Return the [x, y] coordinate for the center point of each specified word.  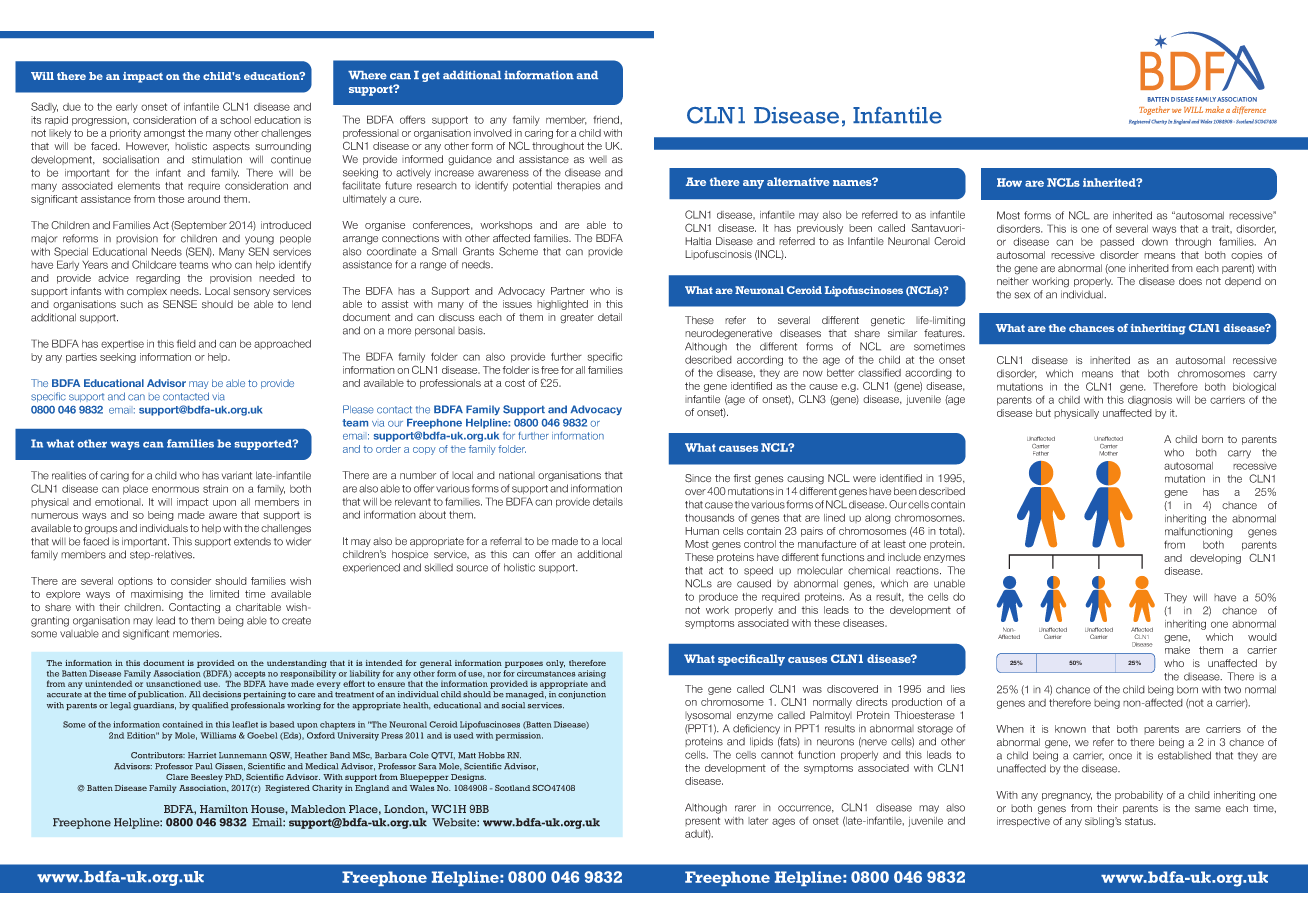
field [186, 344]
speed [758, 571]
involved [493, 133]
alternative [798, 181]
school [235, 120]
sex [1022, 295]
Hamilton [224, 809]
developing [1215, 559]
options [135, 581]
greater [577, 319]
